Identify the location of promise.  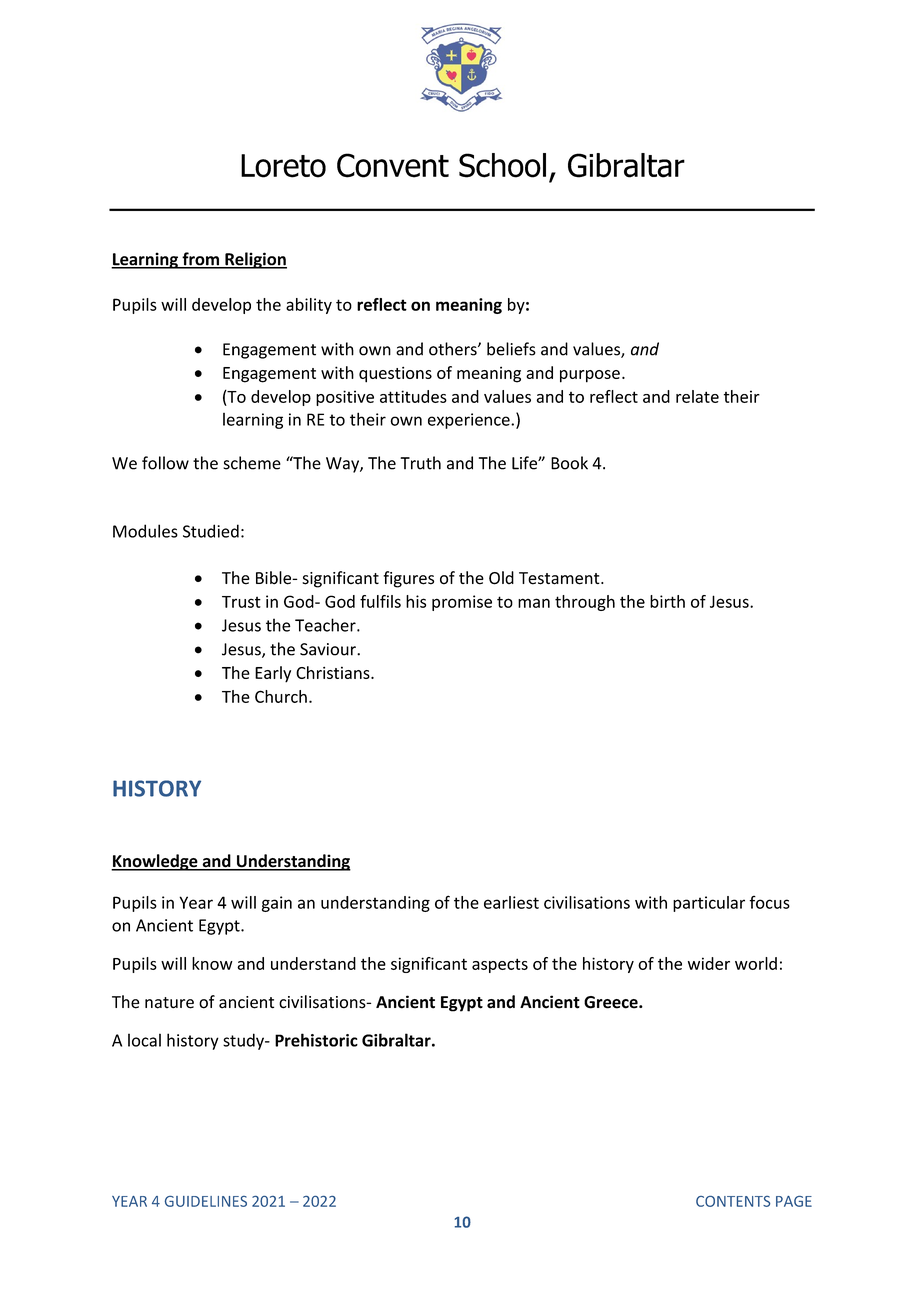
(462, 603).
